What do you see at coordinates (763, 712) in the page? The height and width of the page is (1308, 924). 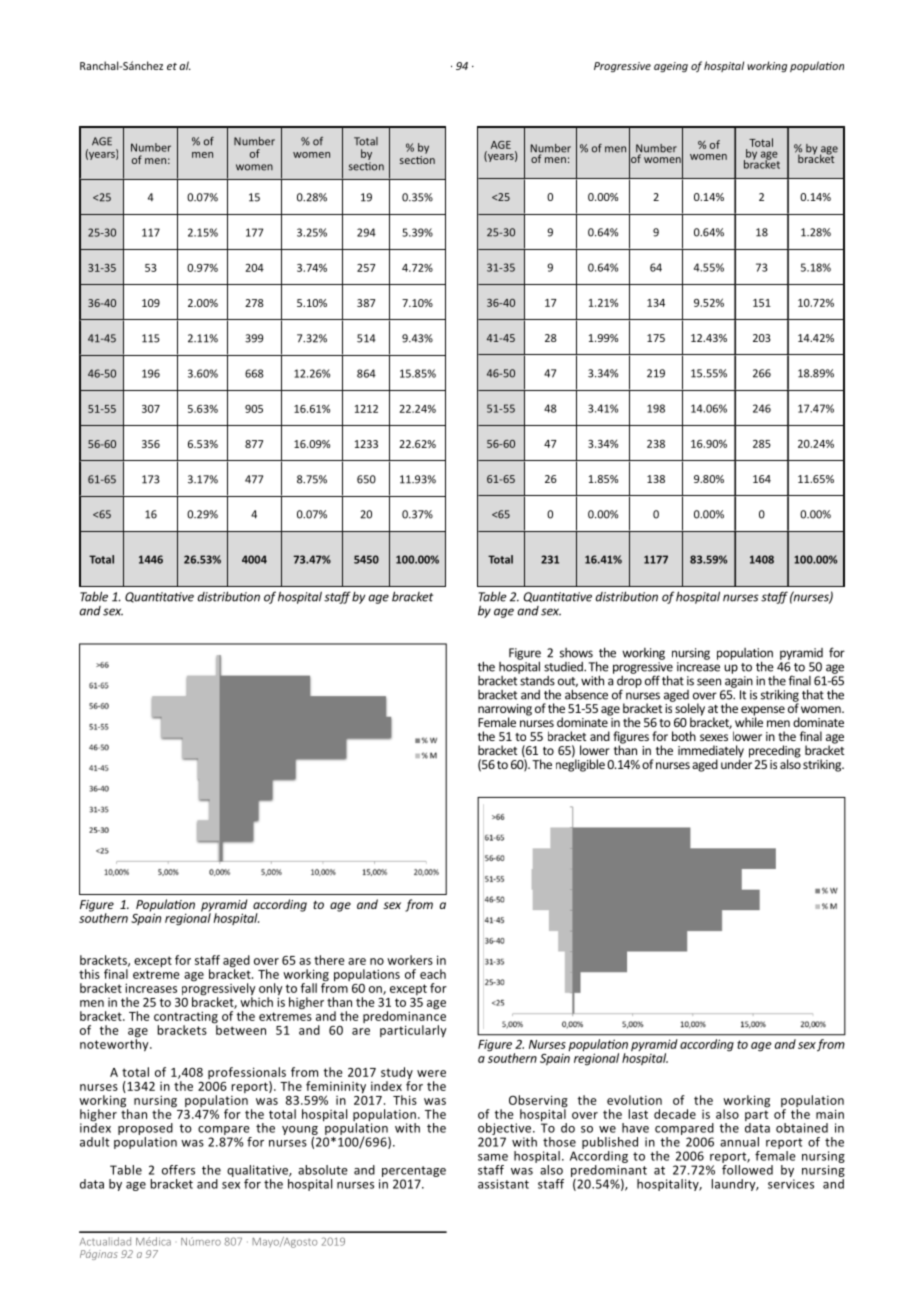 I see `expense` at bounding box center [763, 712].
